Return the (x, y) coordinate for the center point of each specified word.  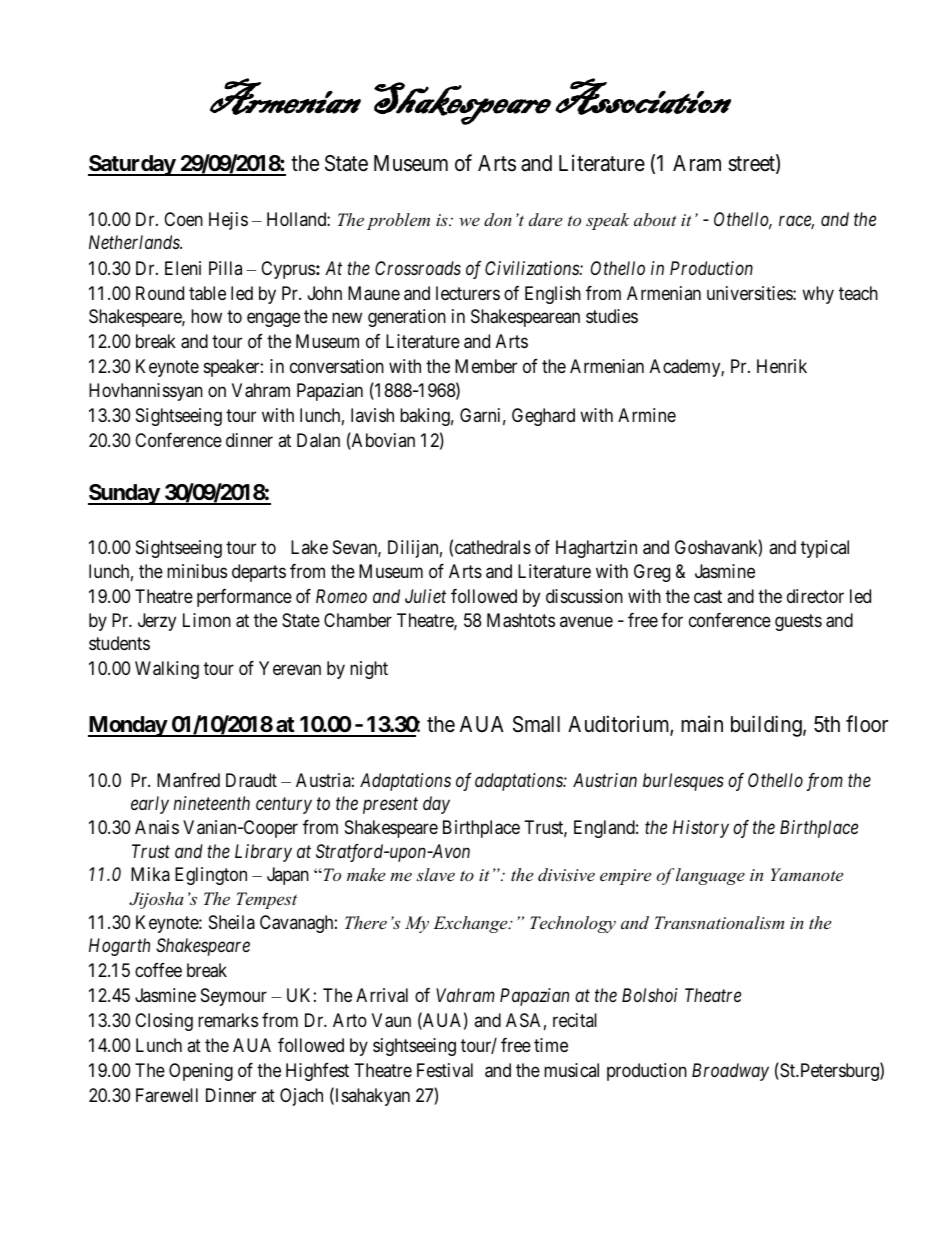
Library (263, 853)
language (710, 876)
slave (435, 874)
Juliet (425, 596)
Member (486, 366)
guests (798, 622)
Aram (697, 163)
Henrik (782, 366)
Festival (445, 1070)
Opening (201, 1072)
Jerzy (157, 622)
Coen (183, 219)
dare (545, 219)
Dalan (318, 440)
